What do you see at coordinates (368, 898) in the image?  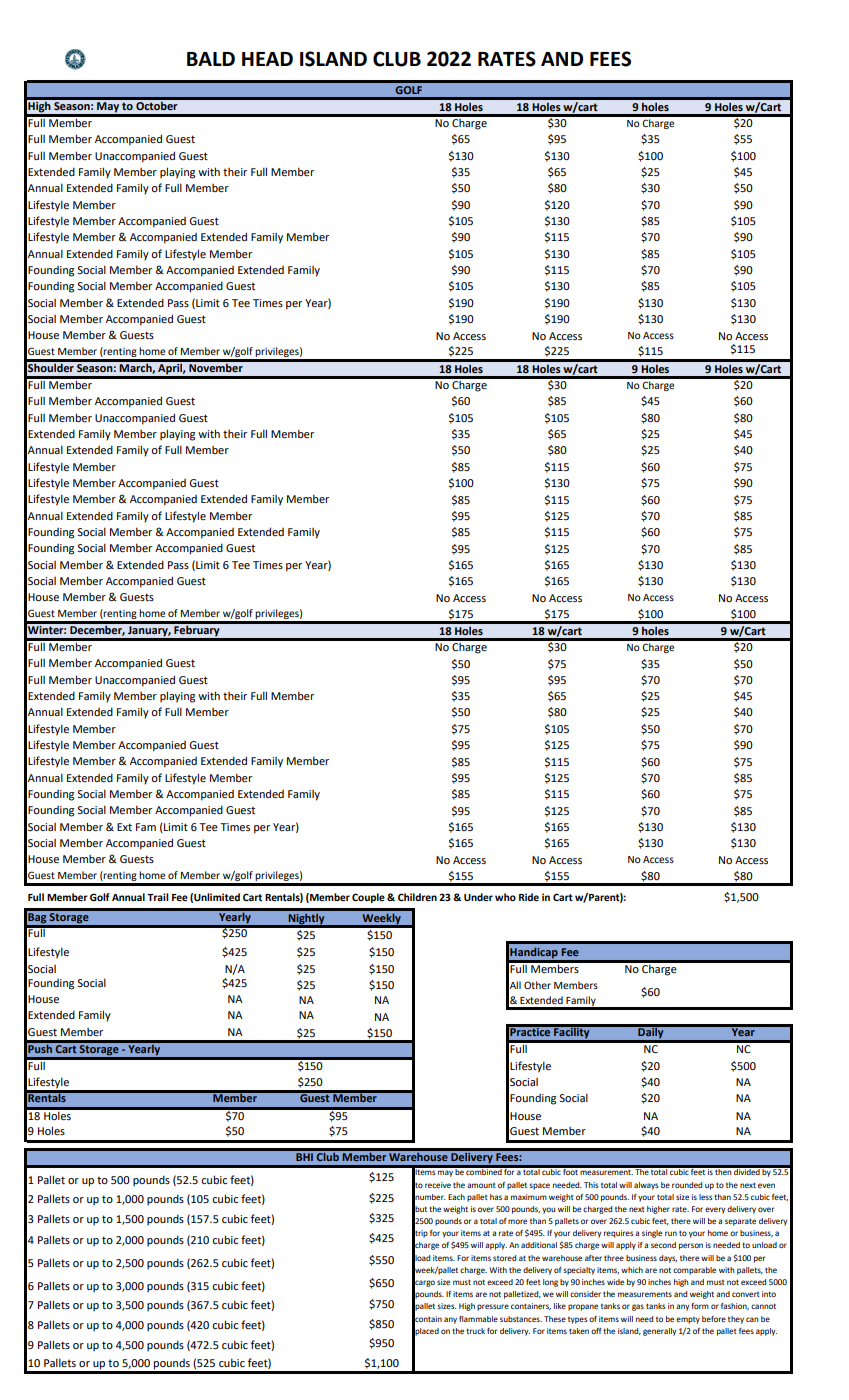 I see `Couple` at bounding box center [368, 898].
